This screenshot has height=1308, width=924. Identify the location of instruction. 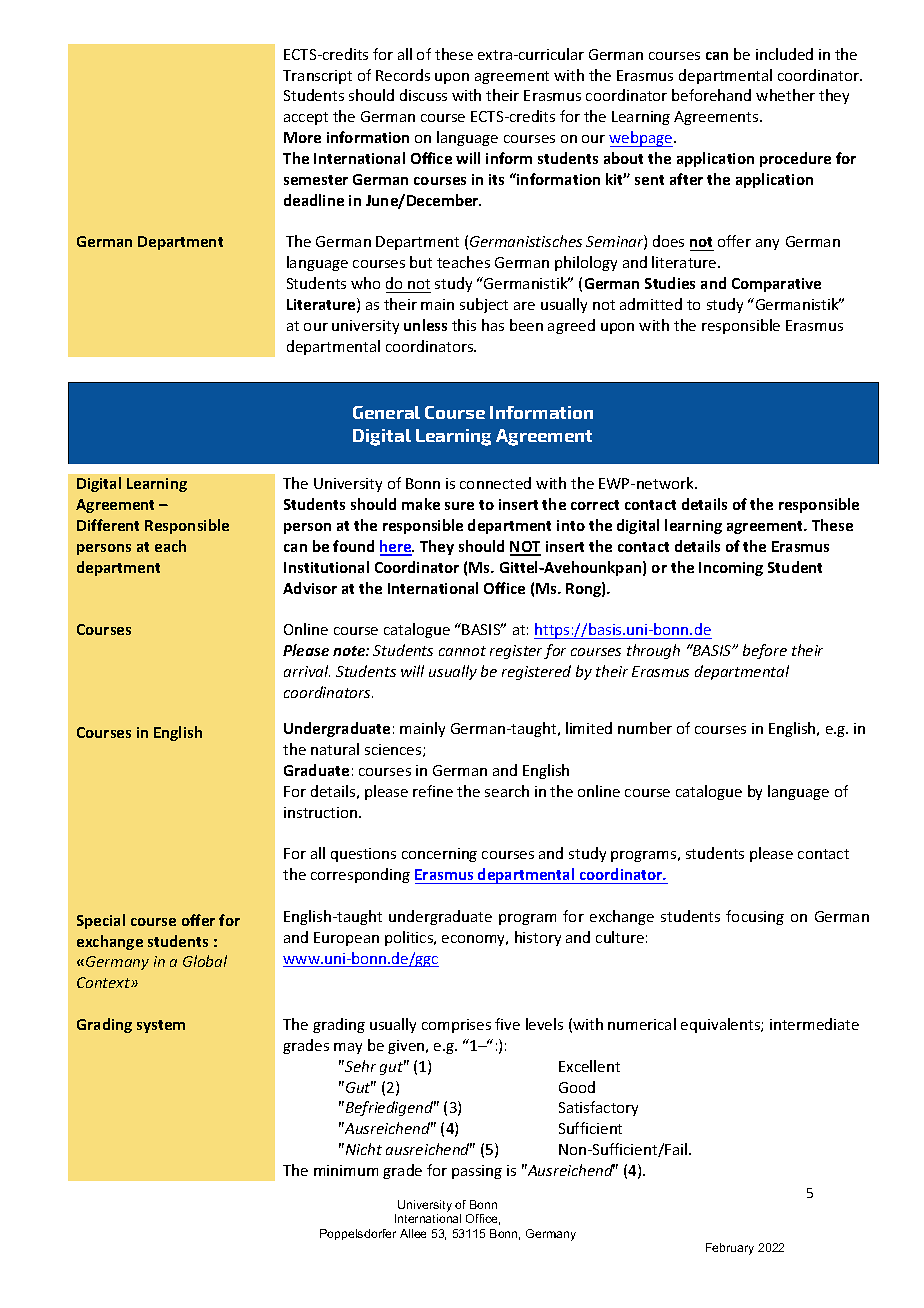
(322, 812).
